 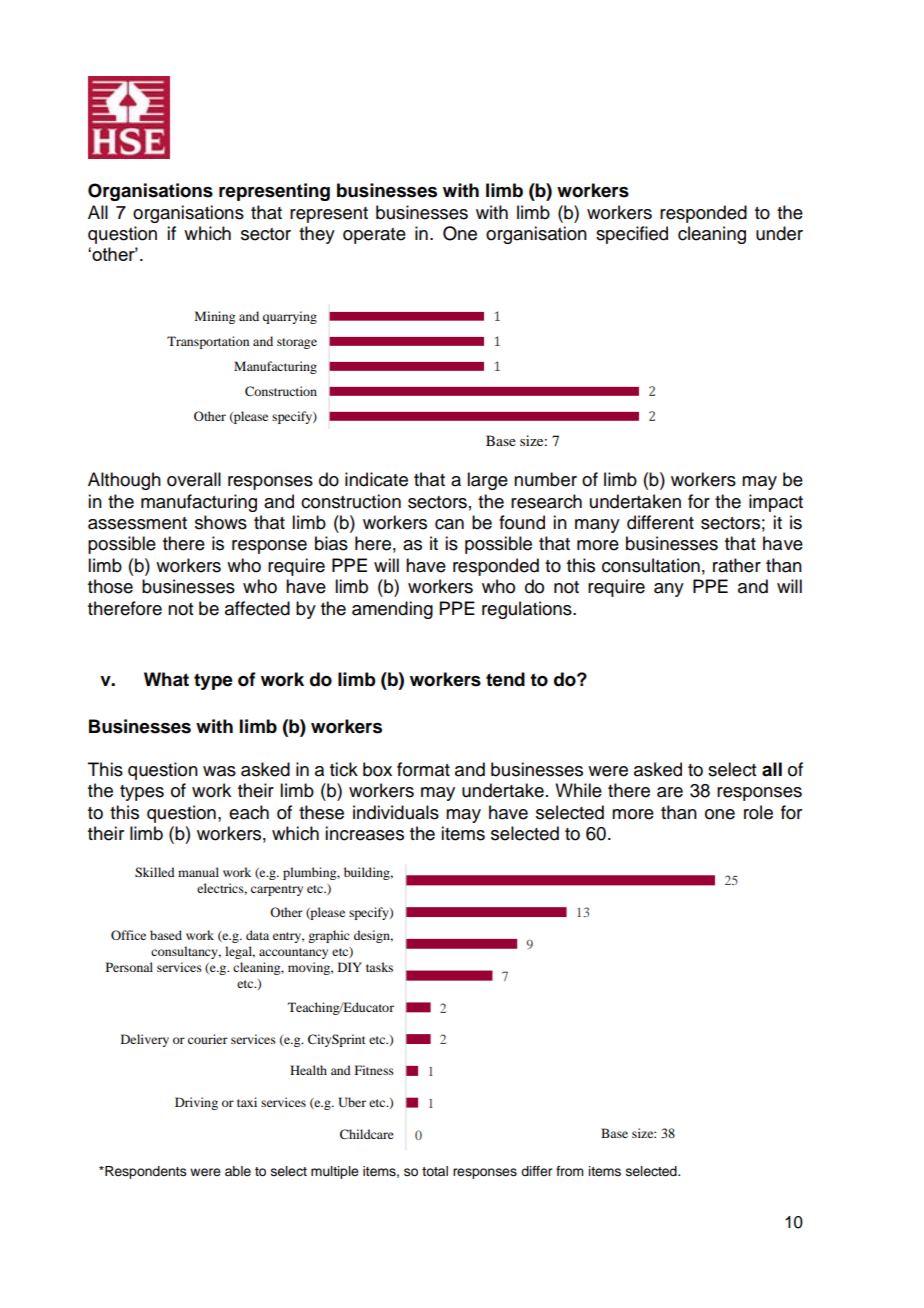 What do you see at coordinates (196, 1103) in the screenshot?
I see `Driving` at bounding box center [196, 1103].
